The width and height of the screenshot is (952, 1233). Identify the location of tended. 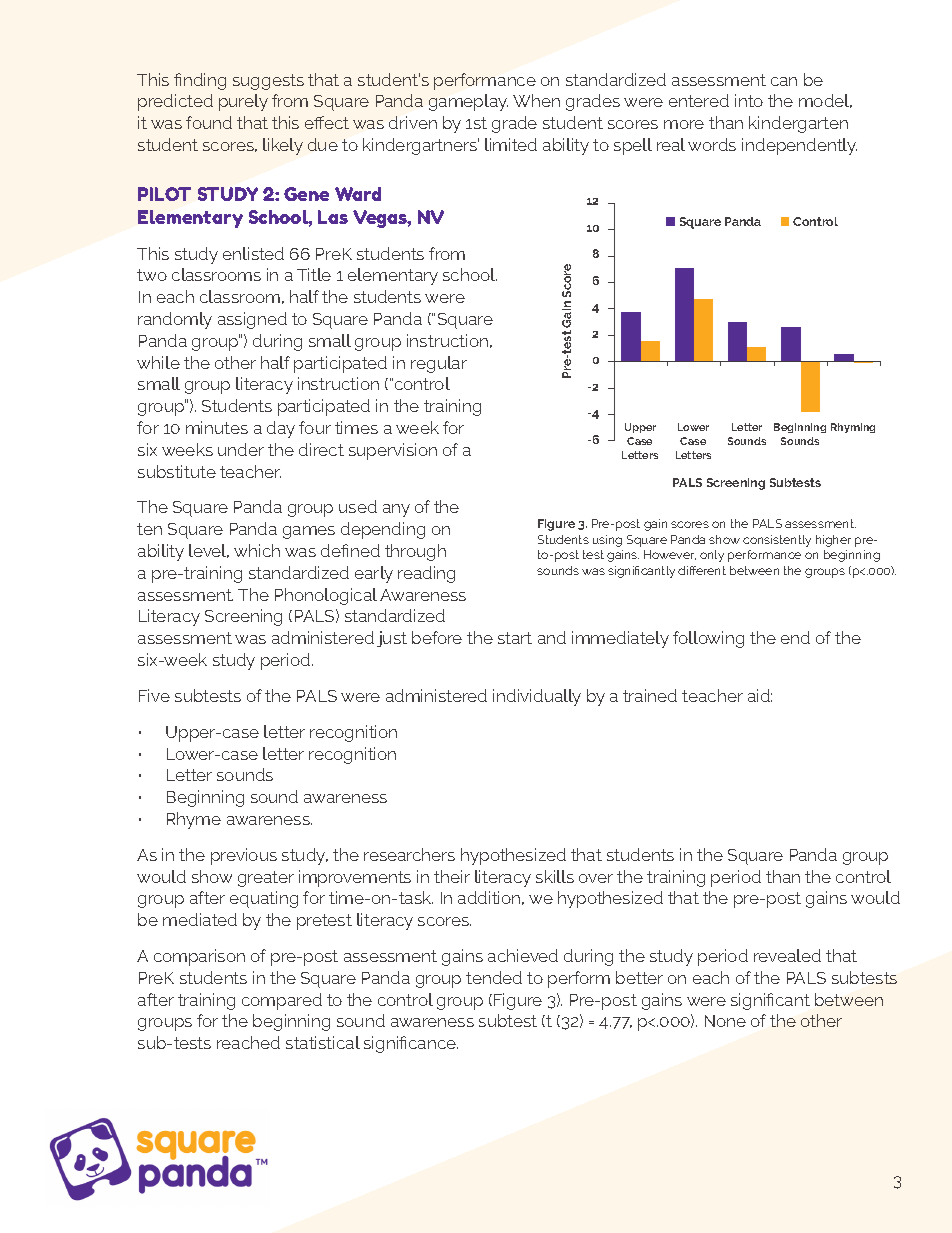
(494, 977).
